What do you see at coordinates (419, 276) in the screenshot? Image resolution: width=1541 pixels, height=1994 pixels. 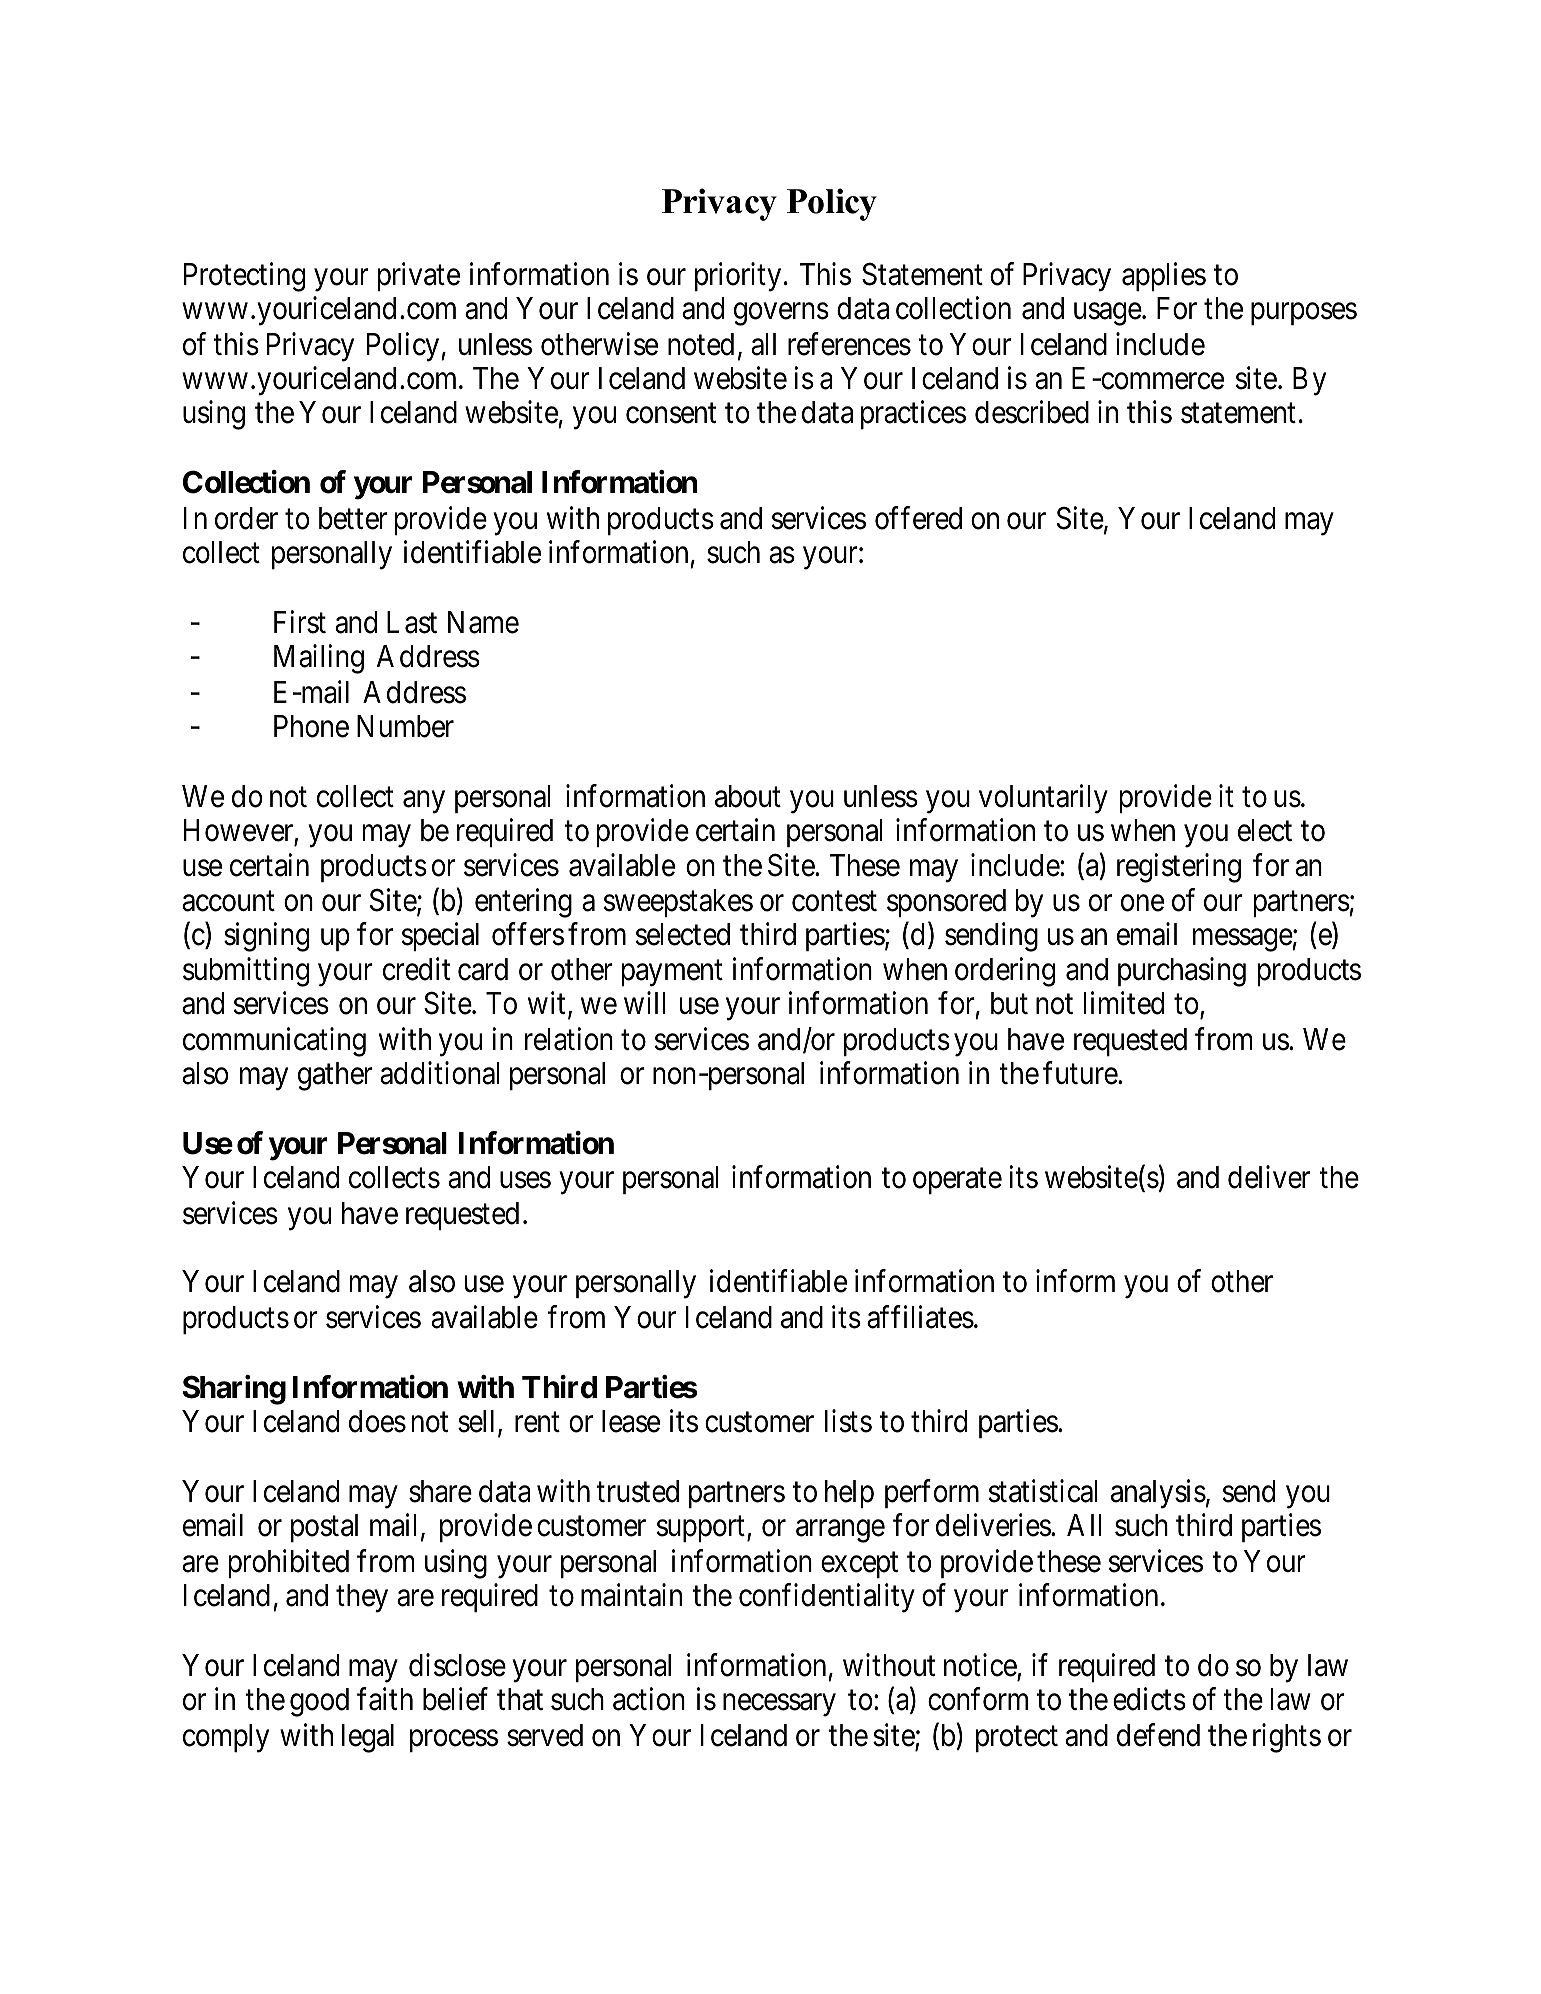 I see `private` at bounding box center [419, 276].
